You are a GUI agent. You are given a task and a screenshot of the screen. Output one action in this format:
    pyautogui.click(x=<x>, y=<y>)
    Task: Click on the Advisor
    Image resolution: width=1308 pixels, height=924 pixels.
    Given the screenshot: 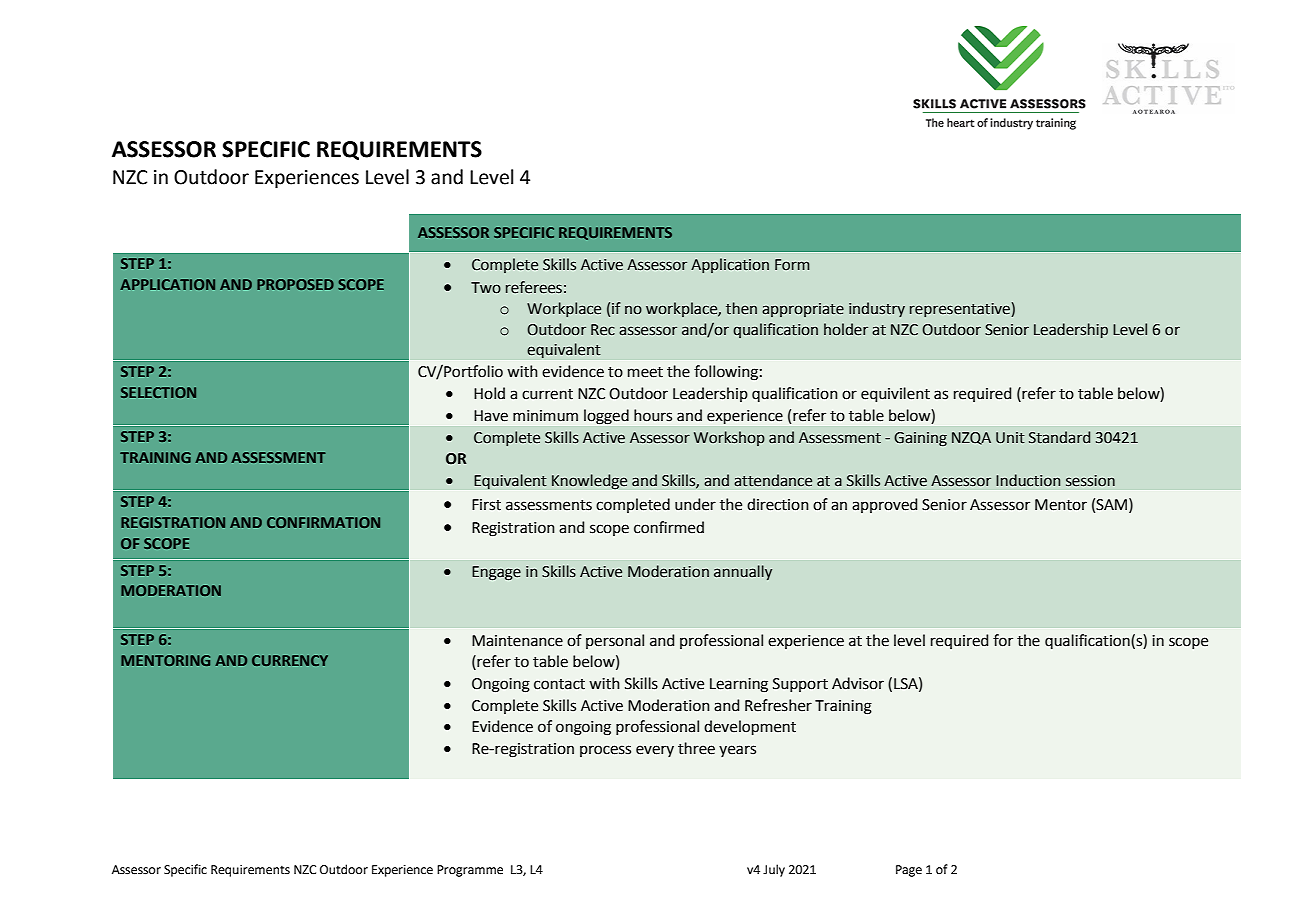 What is the action you would take?
    pyautogui.click(x=858, y=683)
